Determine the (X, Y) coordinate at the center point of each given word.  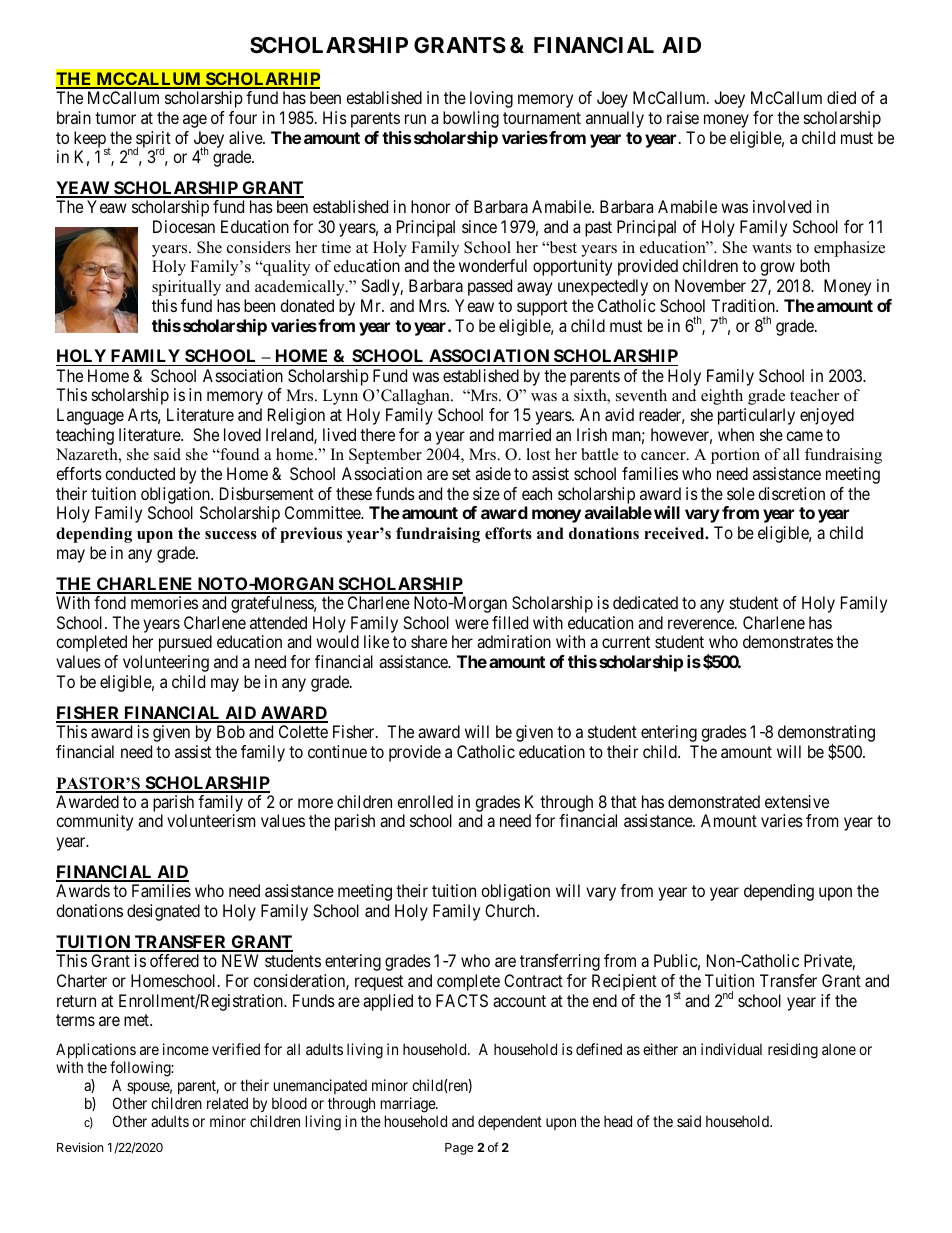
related (227, 1103)
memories (164, 602)
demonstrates (788, 641)
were (472, 624)
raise (683, 117)
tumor (115, 118)
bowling (471, 119)
